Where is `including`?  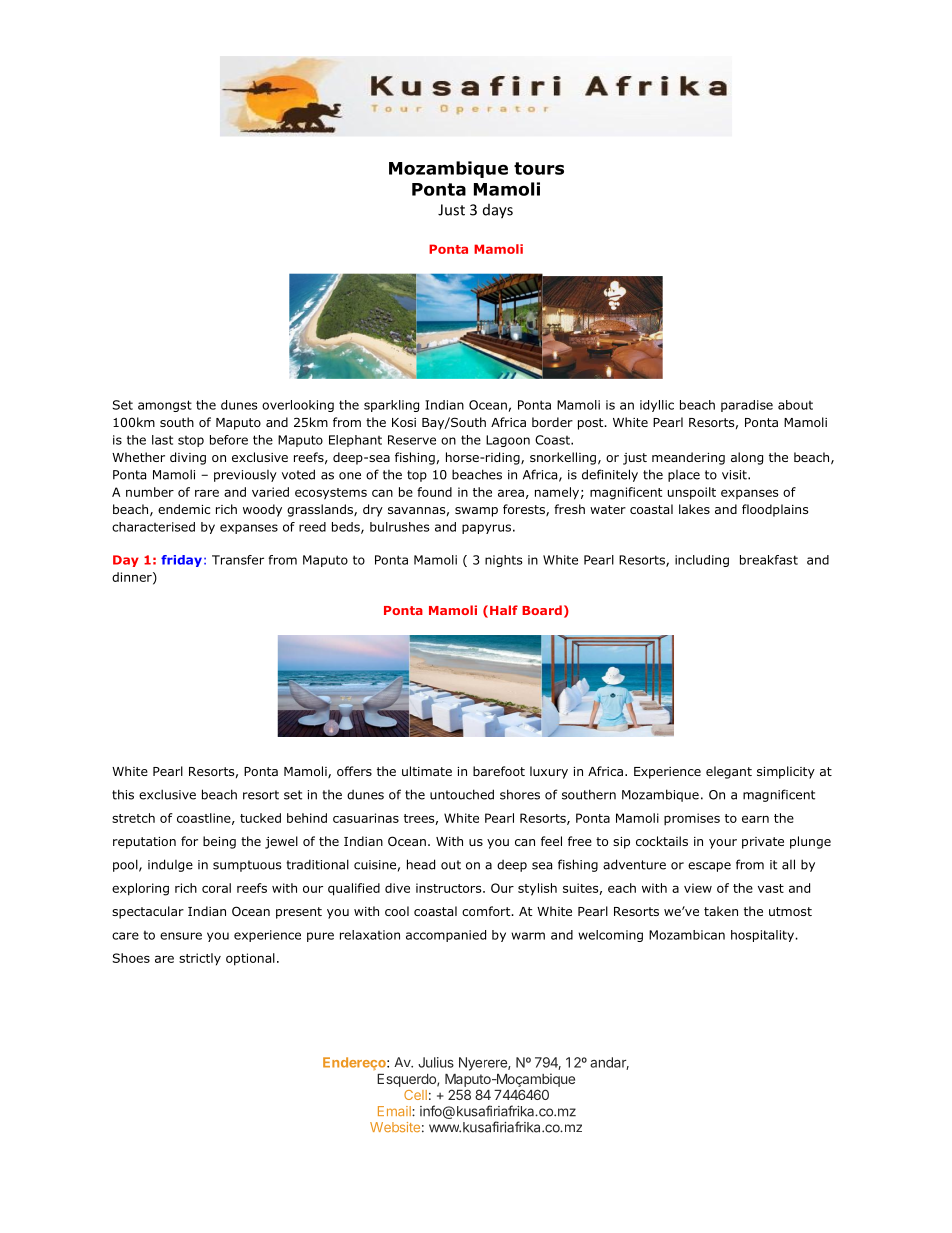 including is located at coordinates (702, 561).
